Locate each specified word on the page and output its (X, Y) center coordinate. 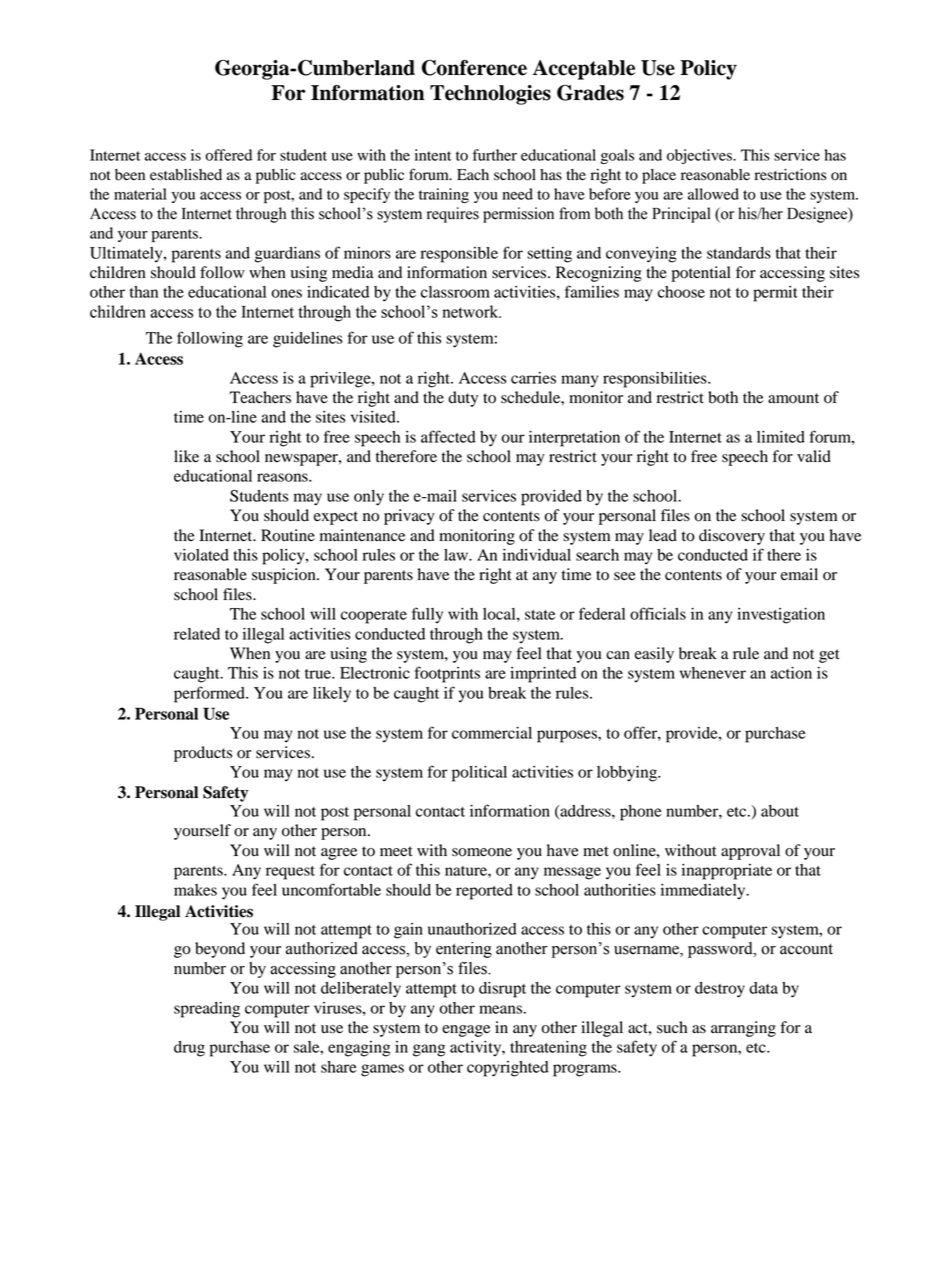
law (457, 555)
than (144, 292)
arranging (743, 1029)
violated (201, 555)
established (186, 175)
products (203, 754)
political (479, 774)
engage (466, 1031)
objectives (700, 156)
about (780, 811)
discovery (732, 537)
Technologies (490, 95)
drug (189, 1049)
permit (775, 294)
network (471, 311)
